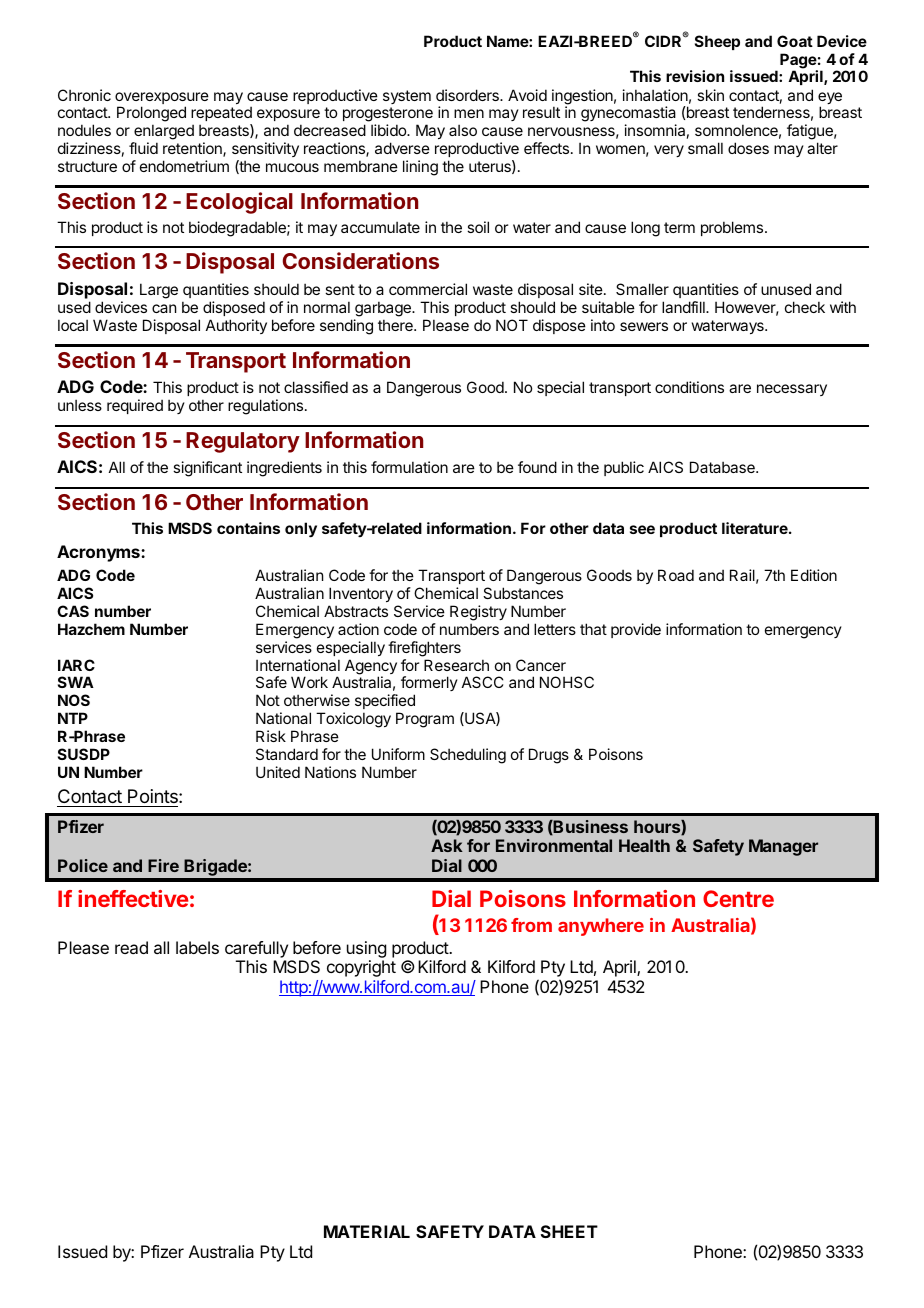 Image resolution: width=924 pixels, height=1308 pixels. I want to click on anywhere, so click(601, 927).
